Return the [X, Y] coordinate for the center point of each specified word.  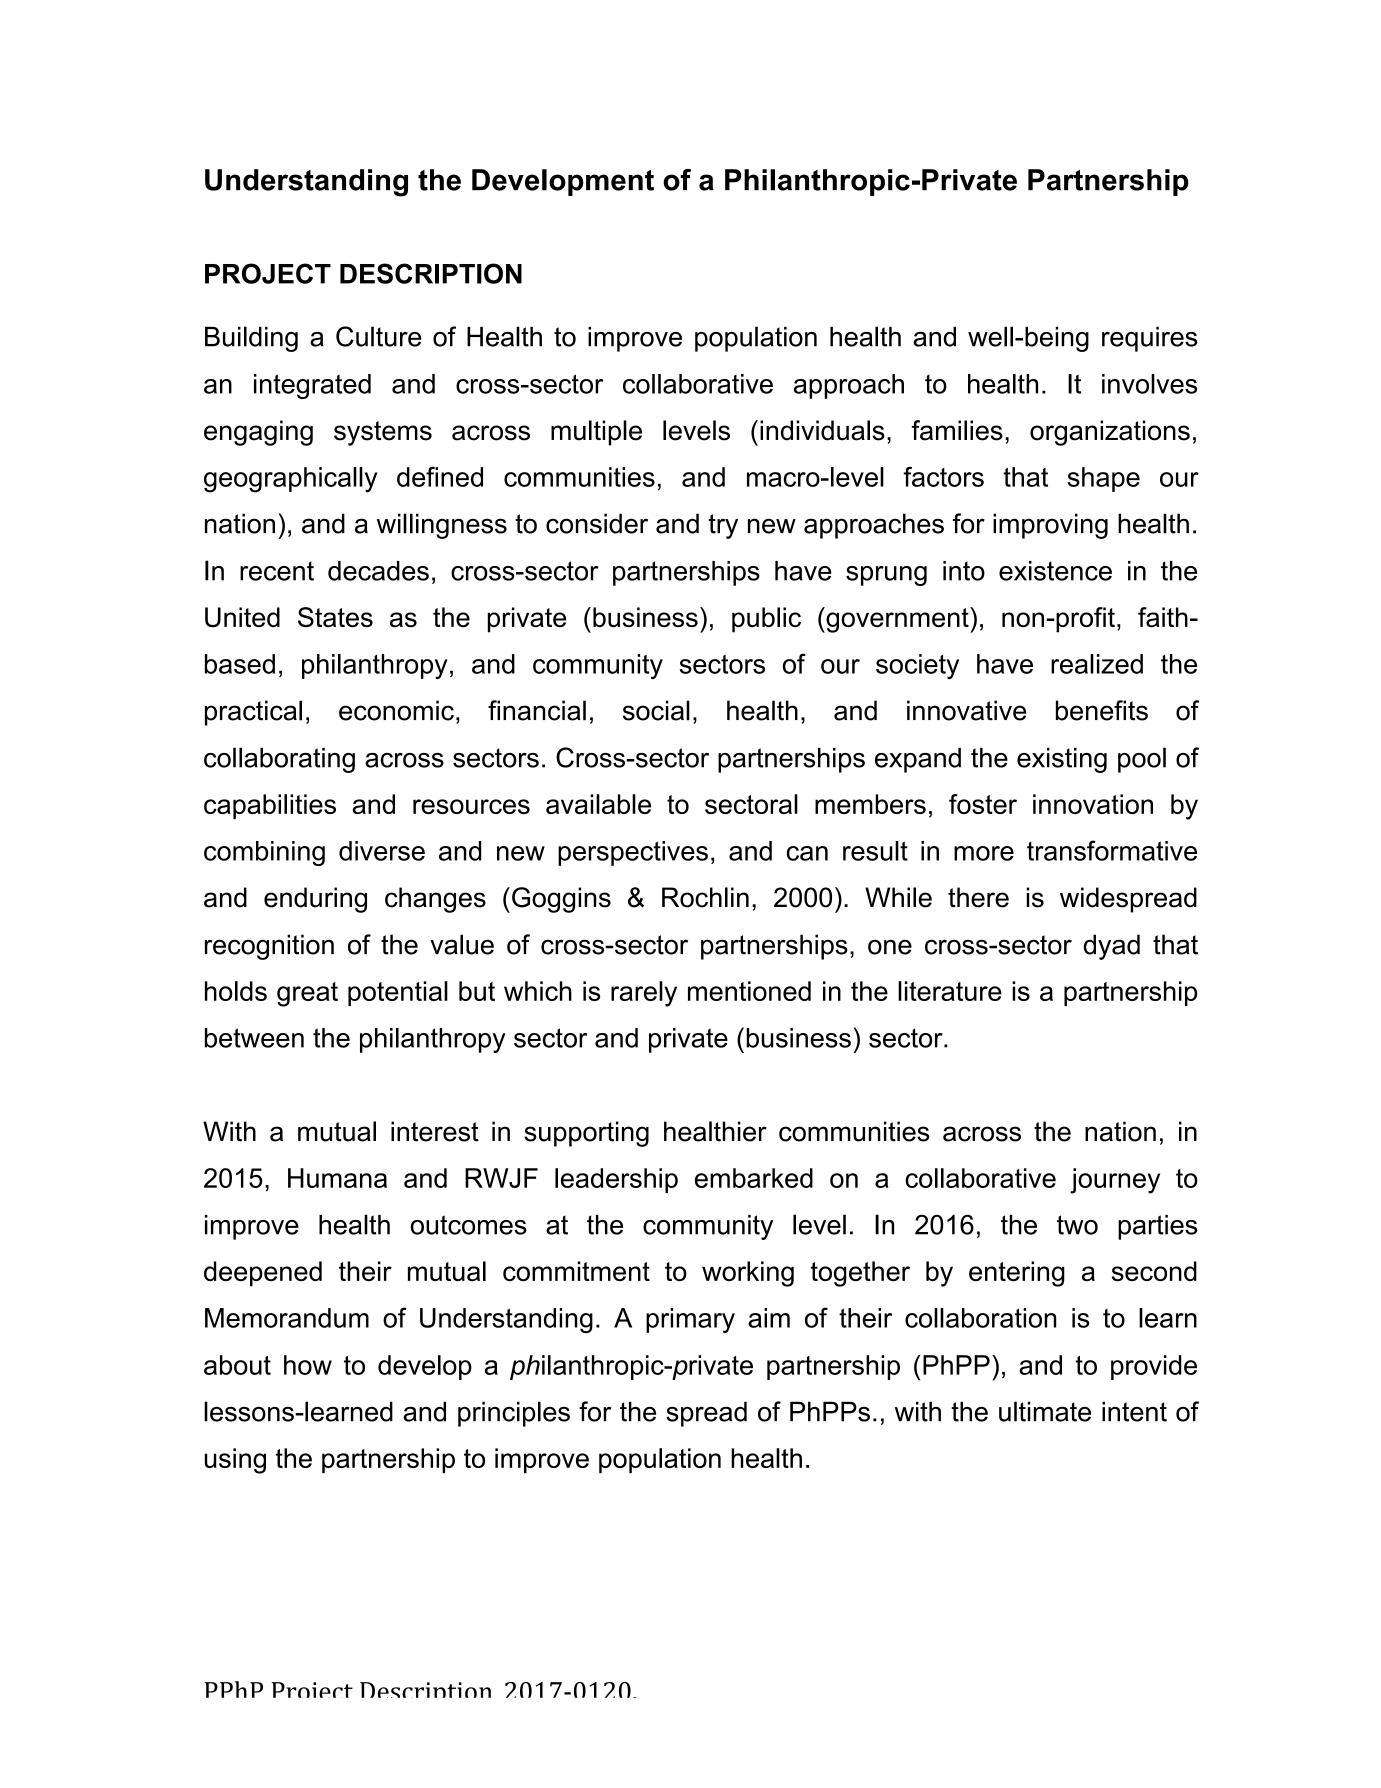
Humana [337, 1178]
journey [1115, 1181]
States [335, 617]
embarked [754, 1178]
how [308, 1365]
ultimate [1045, 1411]
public [766, 620]
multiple [596, 433]
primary [690, 1320]
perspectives [633, 853]
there [978, 897]
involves [1149, 384]
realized [1097, 664]
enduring [315, 900]
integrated [312, 386]
